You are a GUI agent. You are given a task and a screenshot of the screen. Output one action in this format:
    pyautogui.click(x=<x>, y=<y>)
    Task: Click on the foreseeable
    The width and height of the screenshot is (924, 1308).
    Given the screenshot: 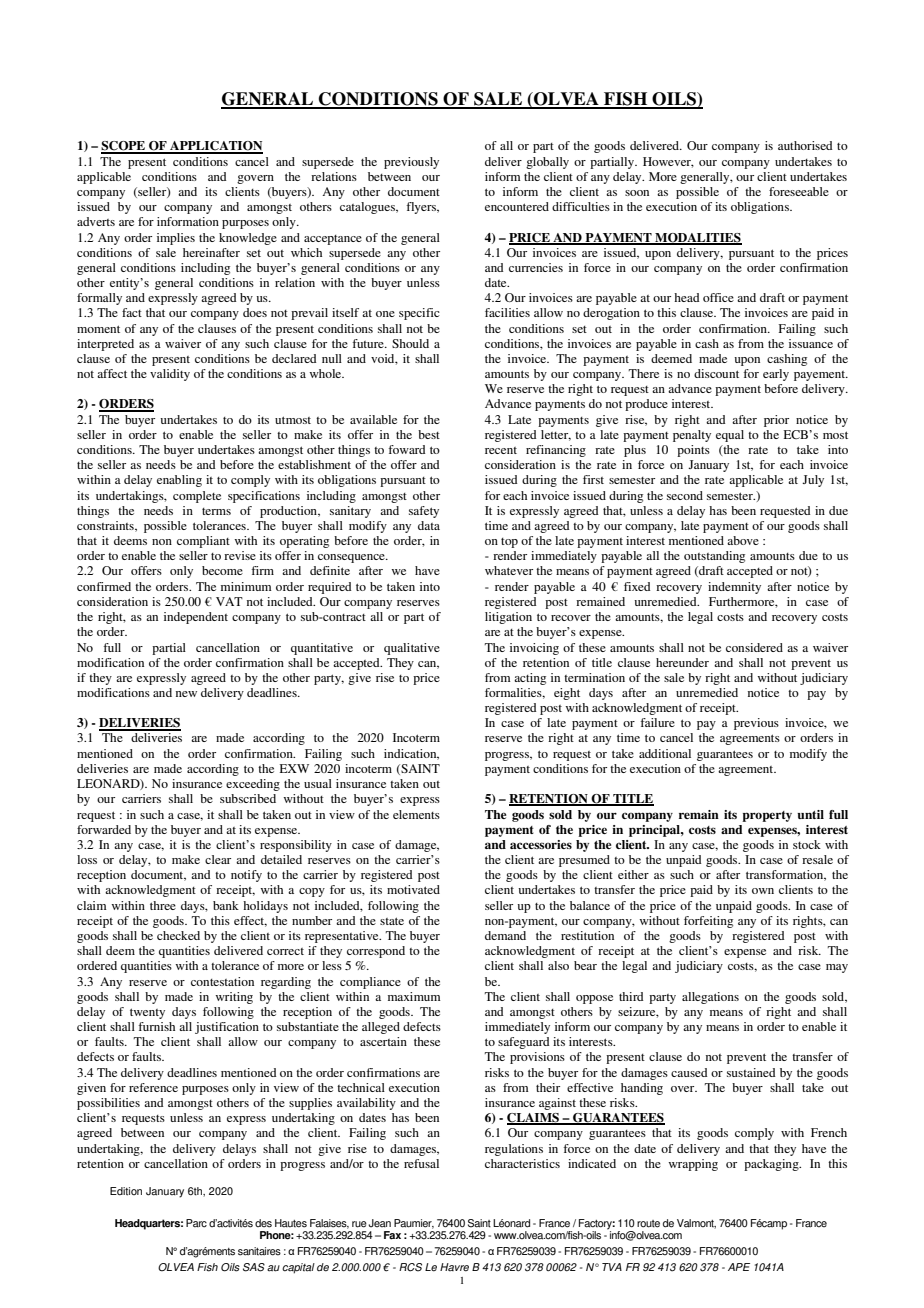 What is the action you would take?
    pyautogui.click(x=799, y=191)
